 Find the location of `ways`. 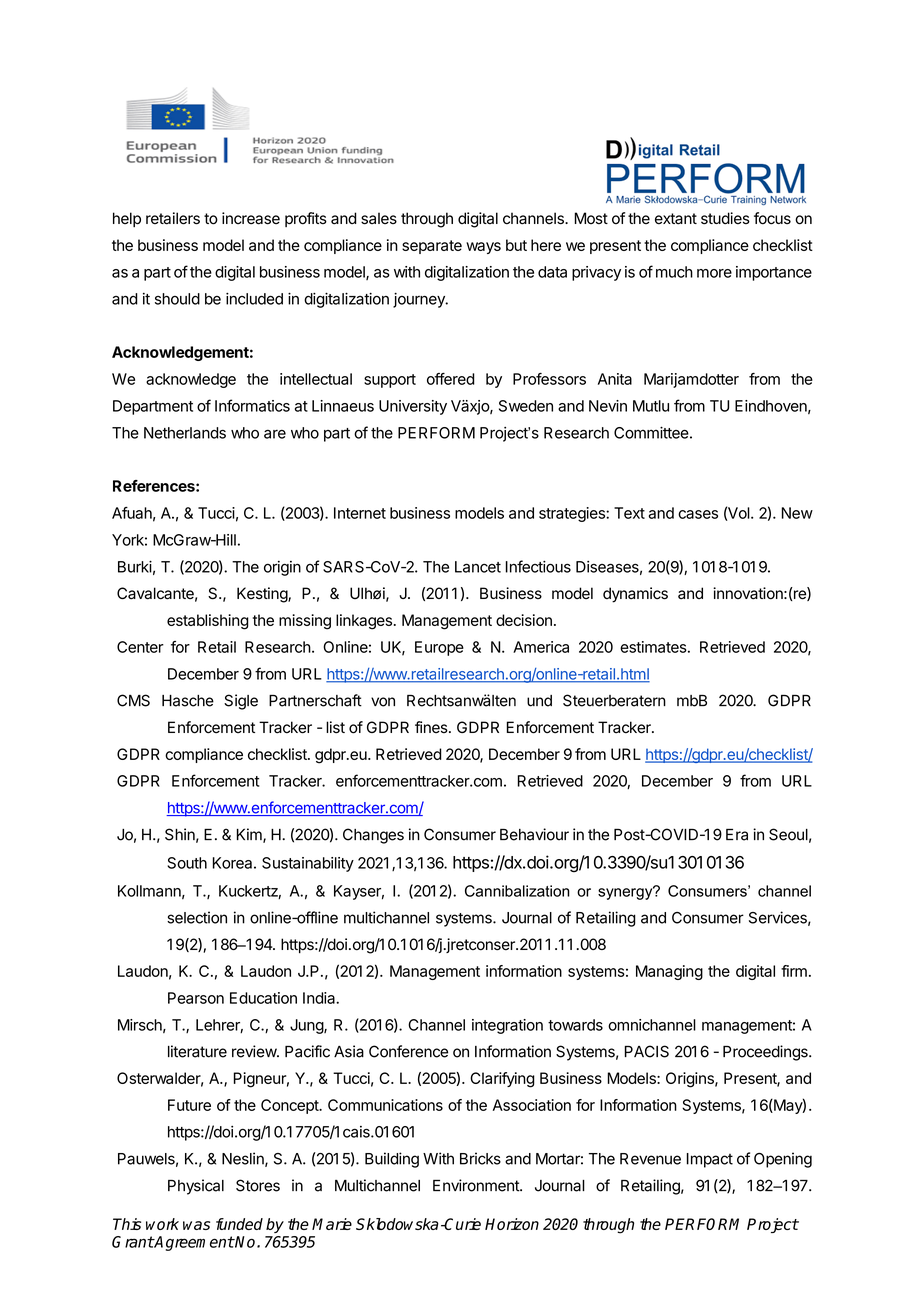

ways is located at coordinates (483, 248).
